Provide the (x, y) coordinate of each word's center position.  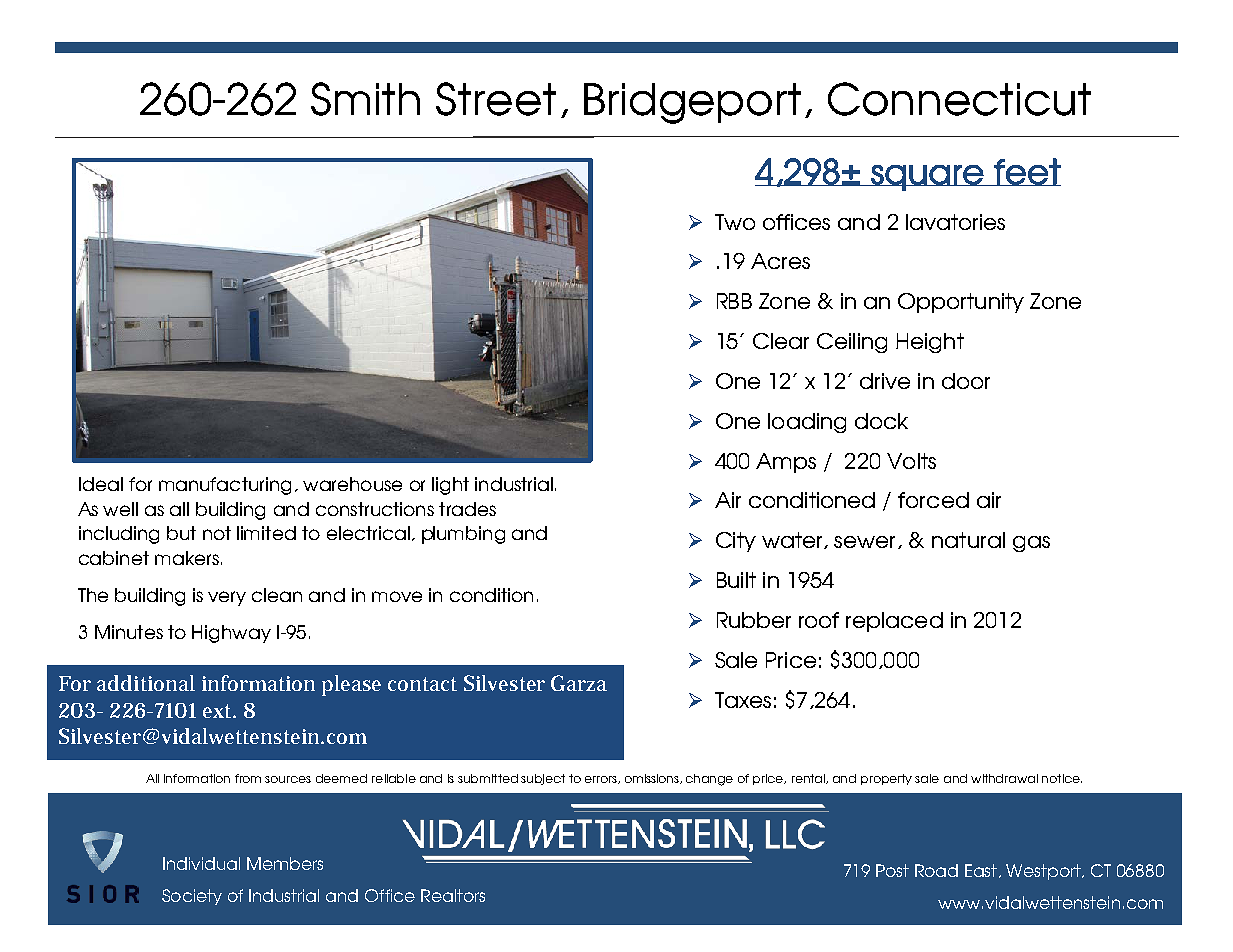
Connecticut (959, 99)
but (181, 533)
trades (467, 509)
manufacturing (225, 486)
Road (936, 870)
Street (496, 99)
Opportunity (961, 303)
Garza (579, 683)
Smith (365, 99)
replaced (894, 622)
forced (933, 500)
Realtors (453, 895)
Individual (201, 863)
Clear (781, 341)
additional (146, 683)
